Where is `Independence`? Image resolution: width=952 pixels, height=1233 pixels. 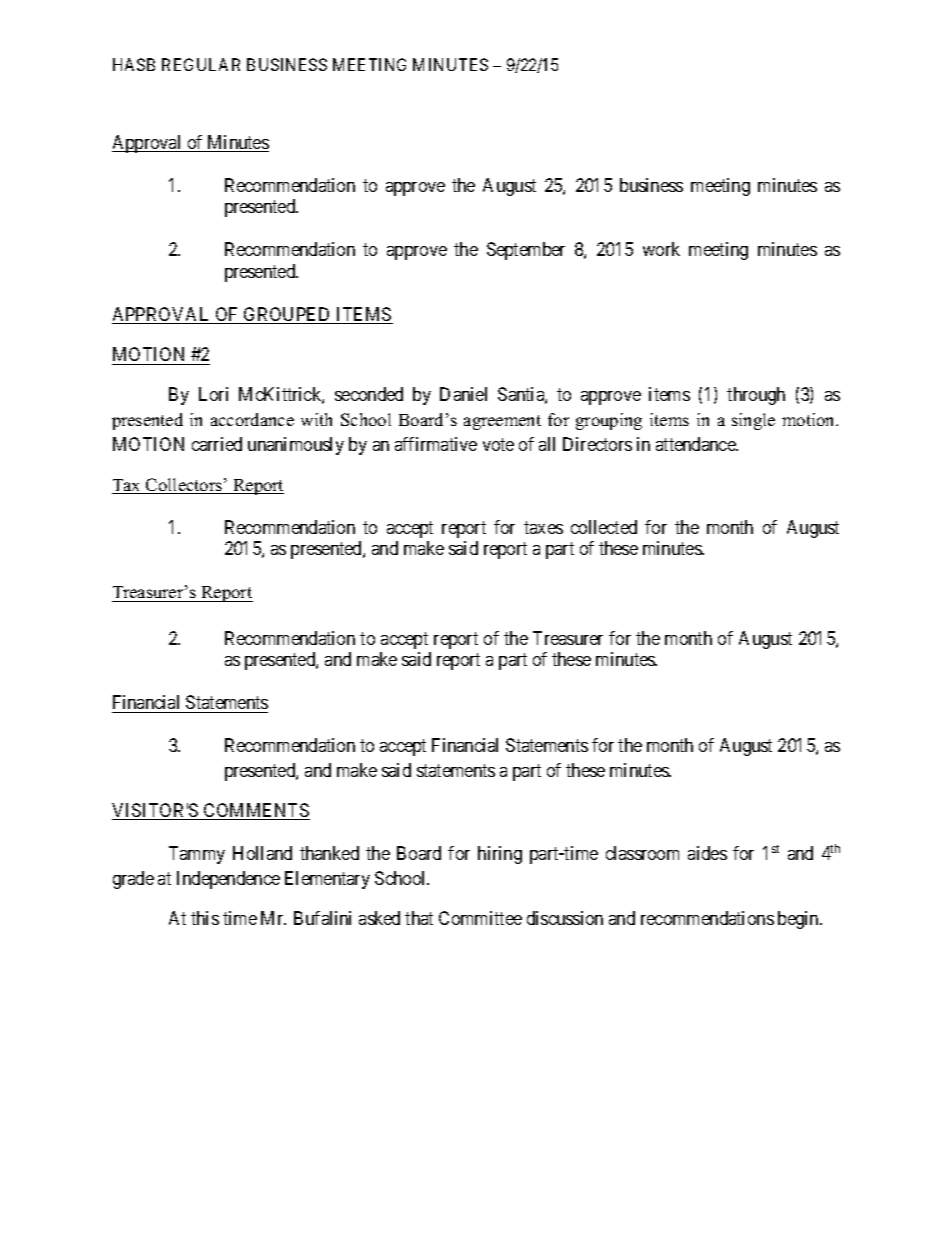
Independence is located at coordinates (228, 880).
